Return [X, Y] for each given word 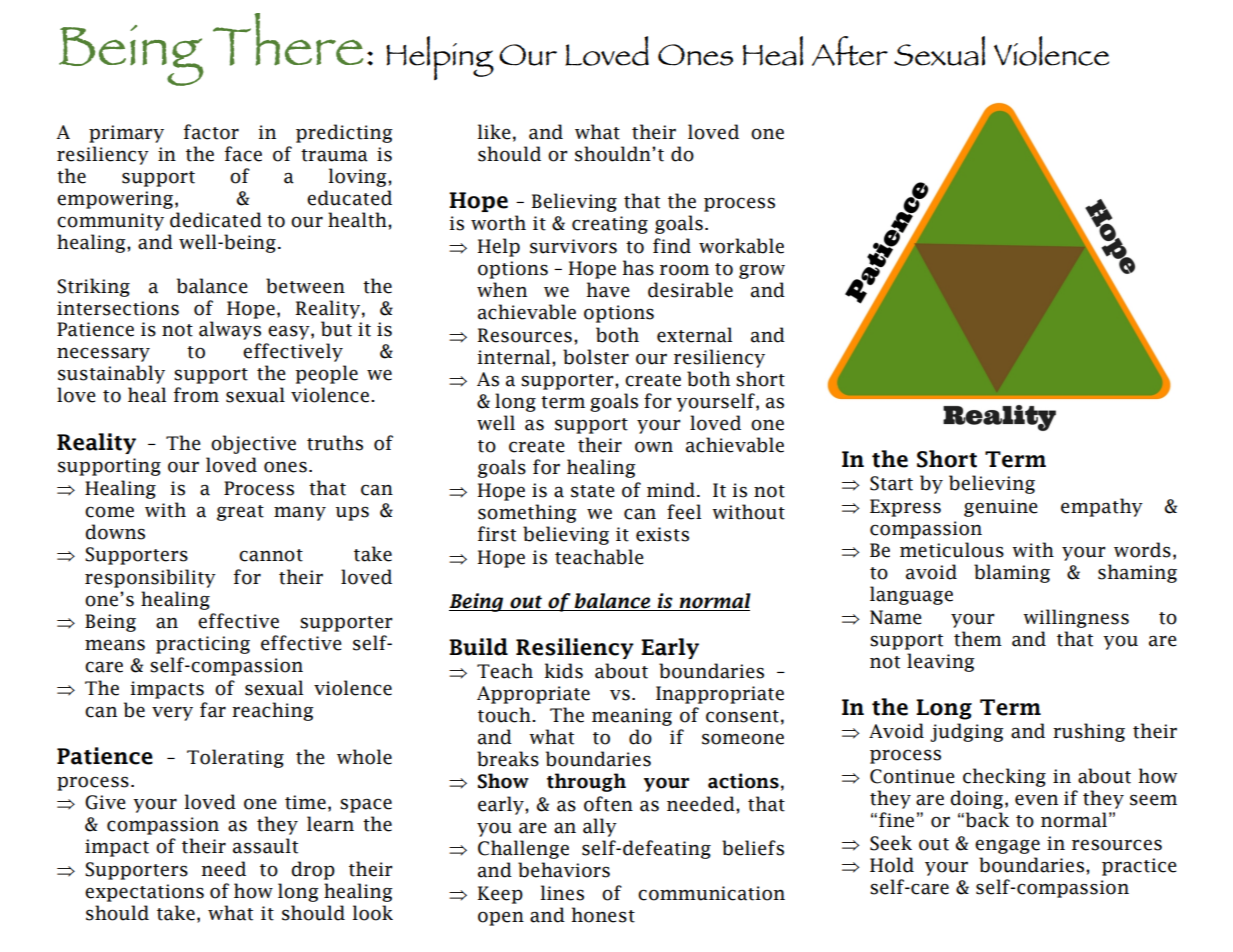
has [638, 268]
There [288, 39]
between [305, 286]
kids [564, 671]
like [494, 132]
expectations [144, 893]
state [593, 491]
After [850, 51]
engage [1007, 846]
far [213, 710]
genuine [1001, 508]
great [240, 513]
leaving [941, 662]
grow [762, 271]
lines [562, 893]
